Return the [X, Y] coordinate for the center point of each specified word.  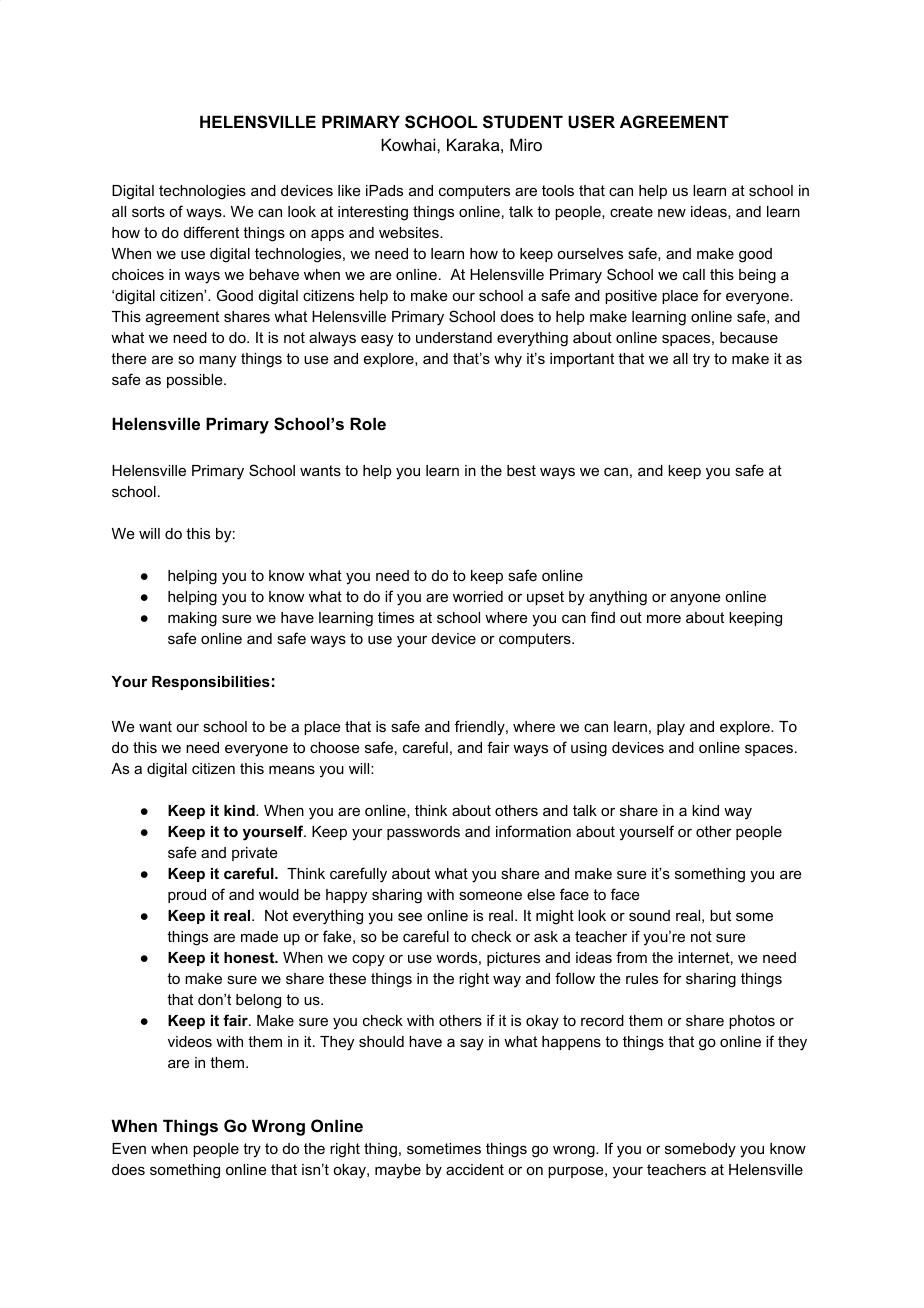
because [749, 337]
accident [475, 1169]
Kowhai [409, 144]
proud [187, 896]
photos [752, 1022]
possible [196, 381]
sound [649, 915]
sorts [148, 211]
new [672, 212]
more [664, 618]
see [410, 916]
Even [129, 1148]
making [192, 619]
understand [454, 337]
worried [478, 596]
